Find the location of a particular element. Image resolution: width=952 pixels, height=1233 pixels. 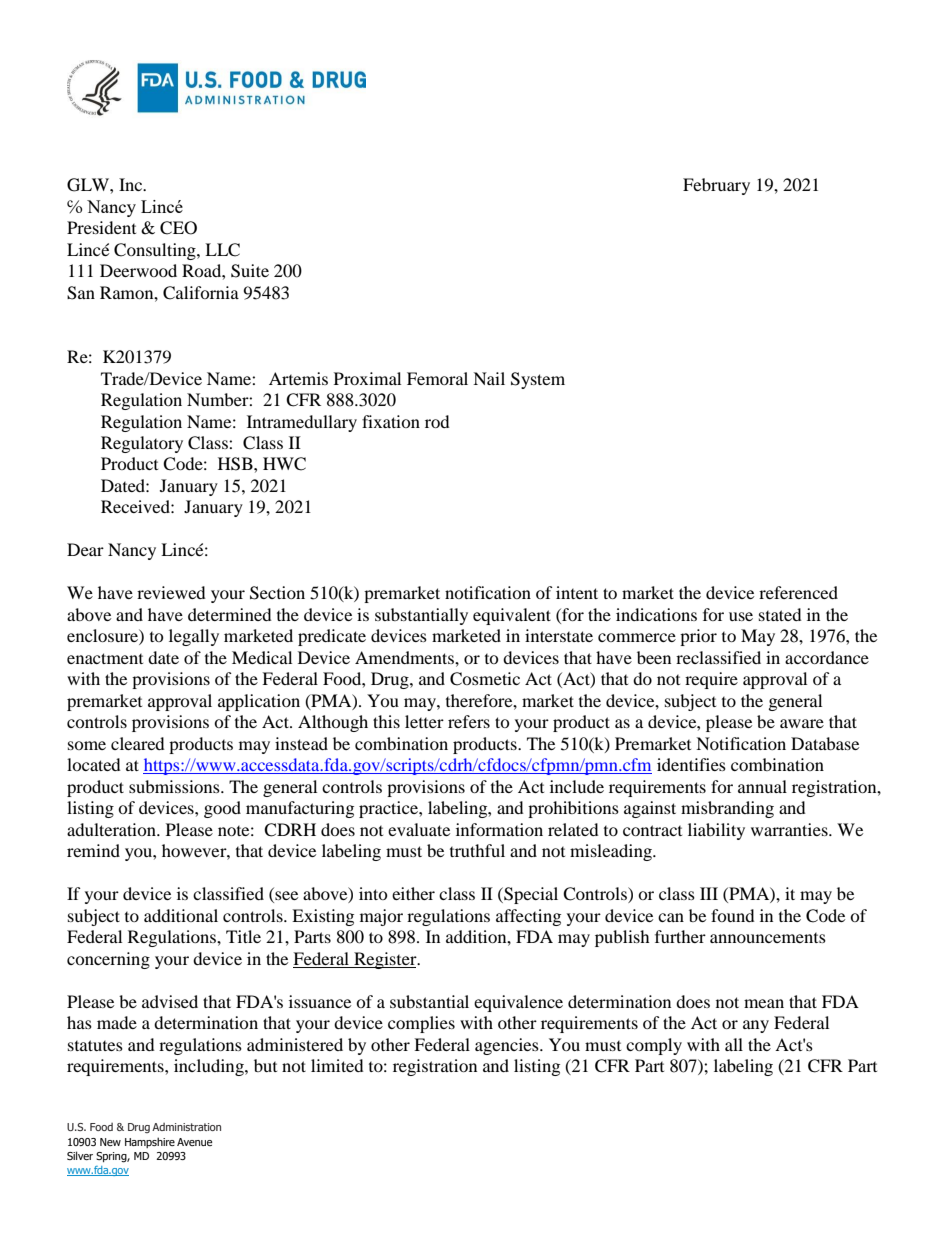

Administration is located at coordinates (186, 1127).
